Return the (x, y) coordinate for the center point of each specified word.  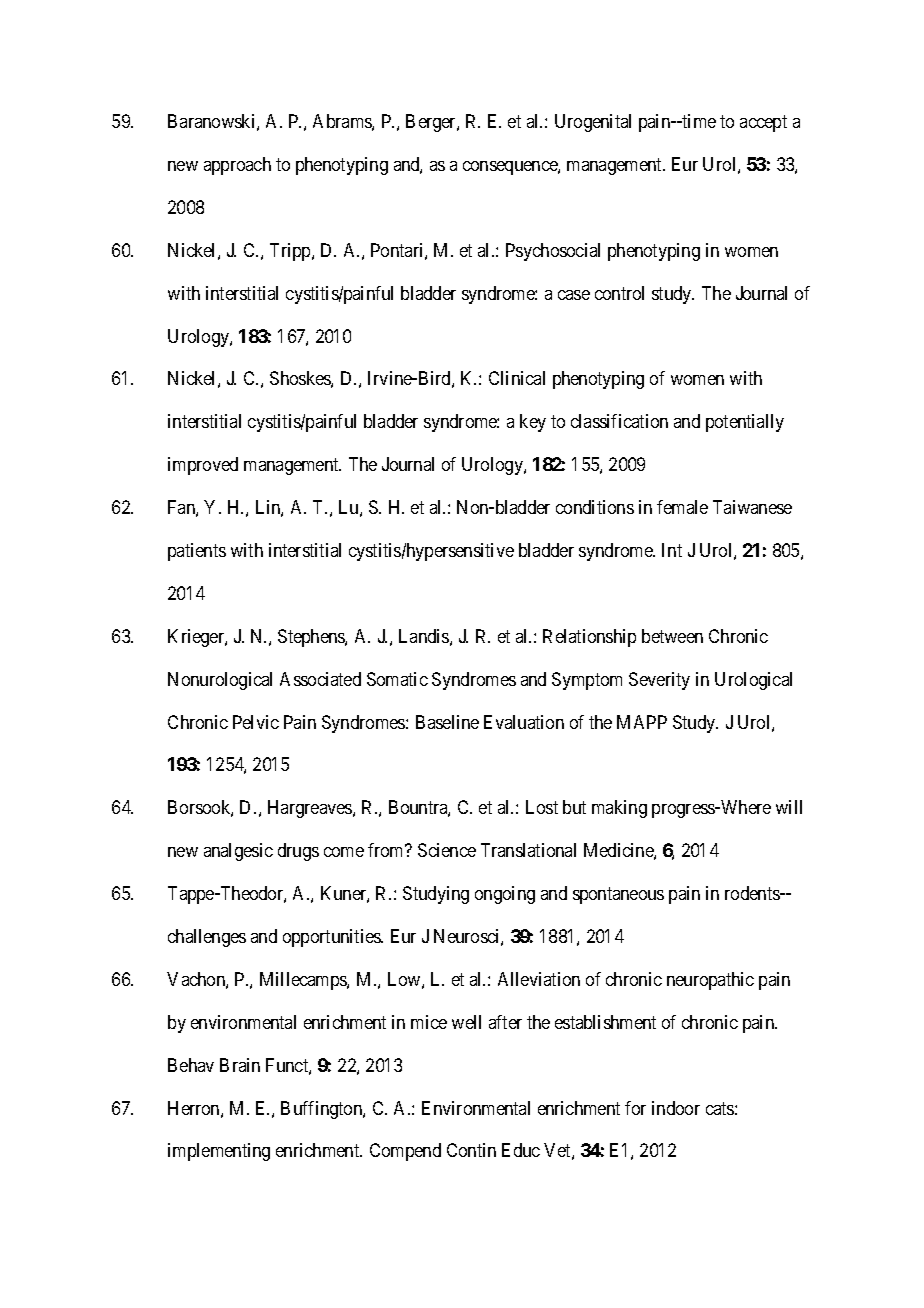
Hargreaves (311, 809)
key (533, 423)
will (789, 807)
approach (237, 166)
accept (763, 123)
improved (203, 466)
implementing (219, 1152)
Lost (542, 807)
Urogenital (593, 123)
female (682, 507)
